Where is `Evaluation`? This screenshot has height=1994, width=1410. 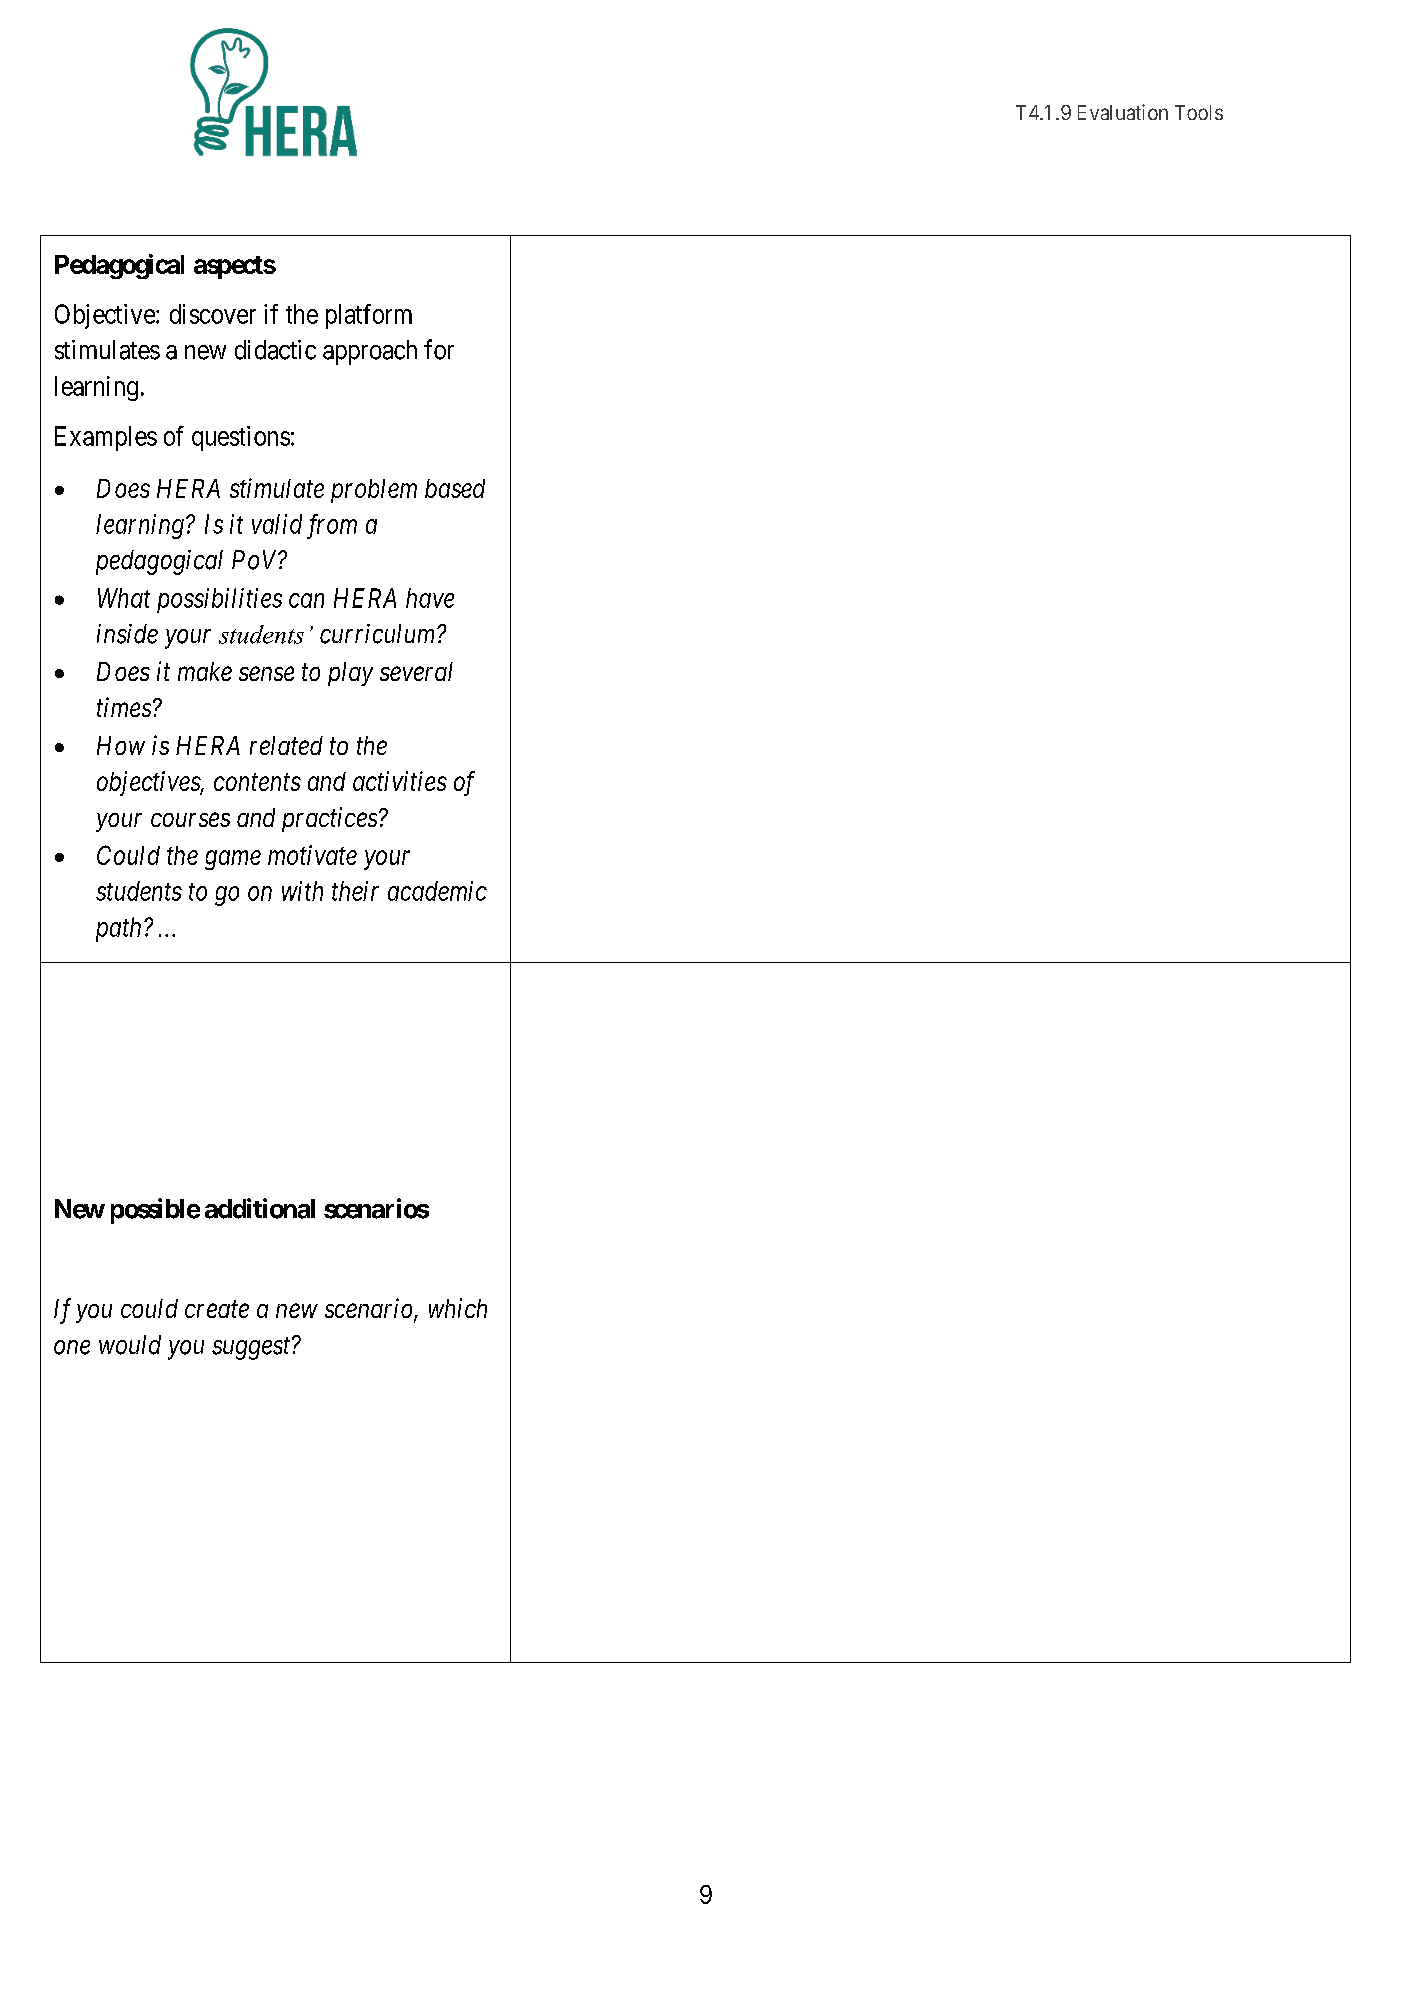
Evaluation is located at coordinates (1123, 112).
